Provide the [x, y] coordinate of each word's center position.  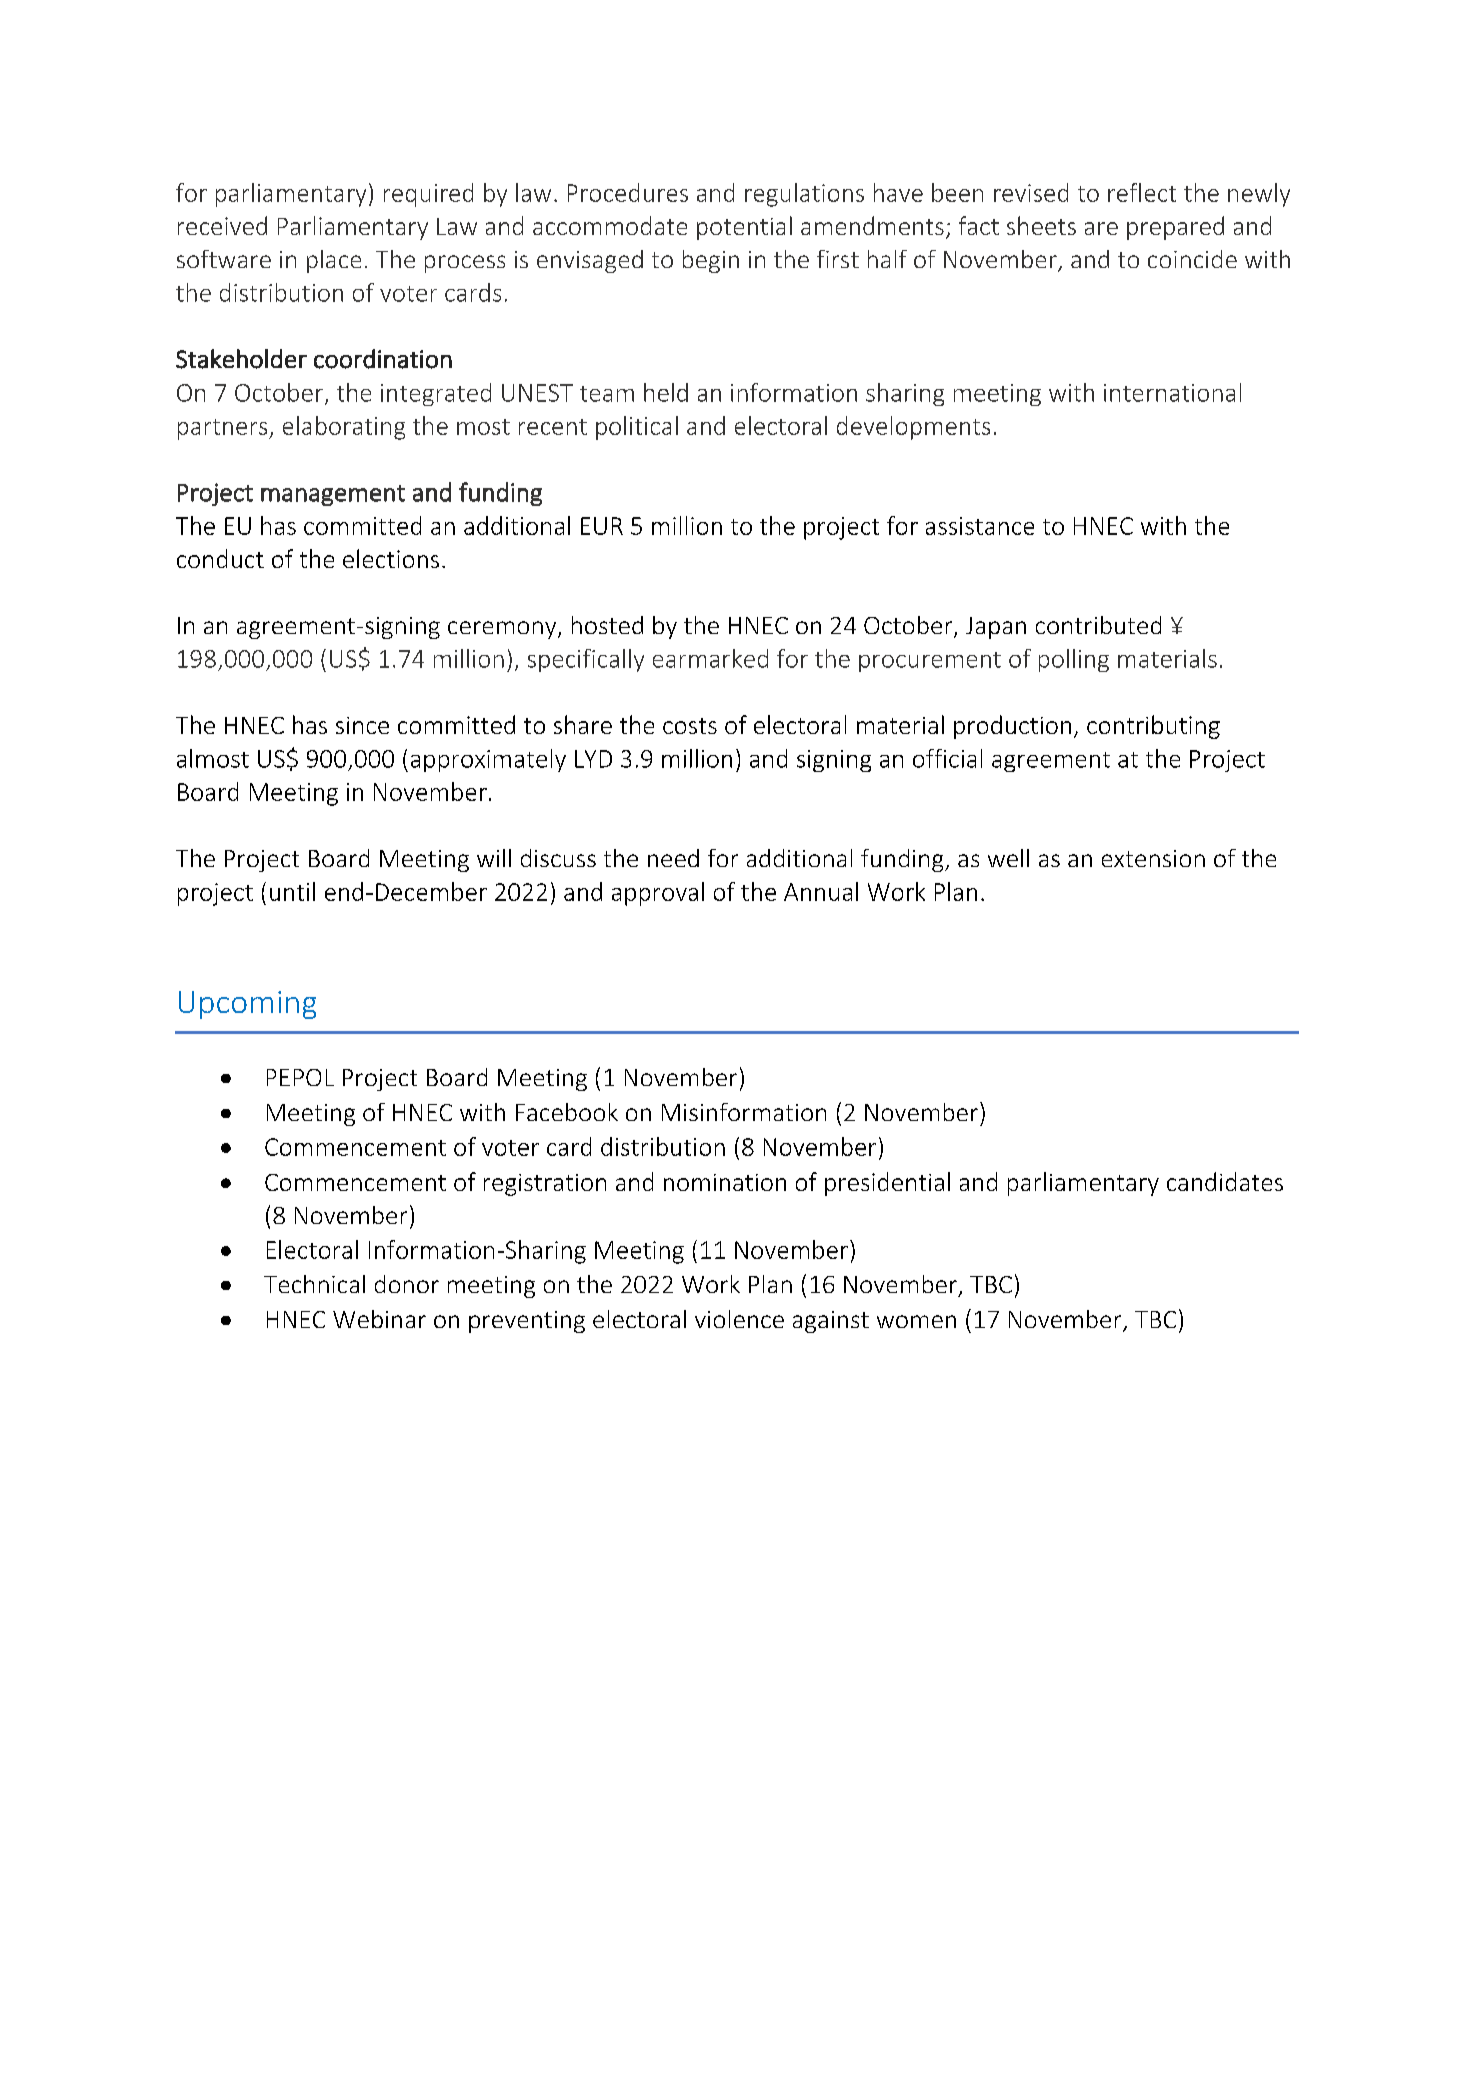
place [334, 261]
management [333, 495]
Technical [314, 1284]
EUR [602, 526]
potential [744, 228]
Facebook [567, 1112]
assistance [980, 526]
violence [739, 1319]
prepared [1175, 228]
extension [1153, 858]
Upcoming [247, 1005]
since [362, 725]
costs [690, 726]
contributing [1153, 727]
